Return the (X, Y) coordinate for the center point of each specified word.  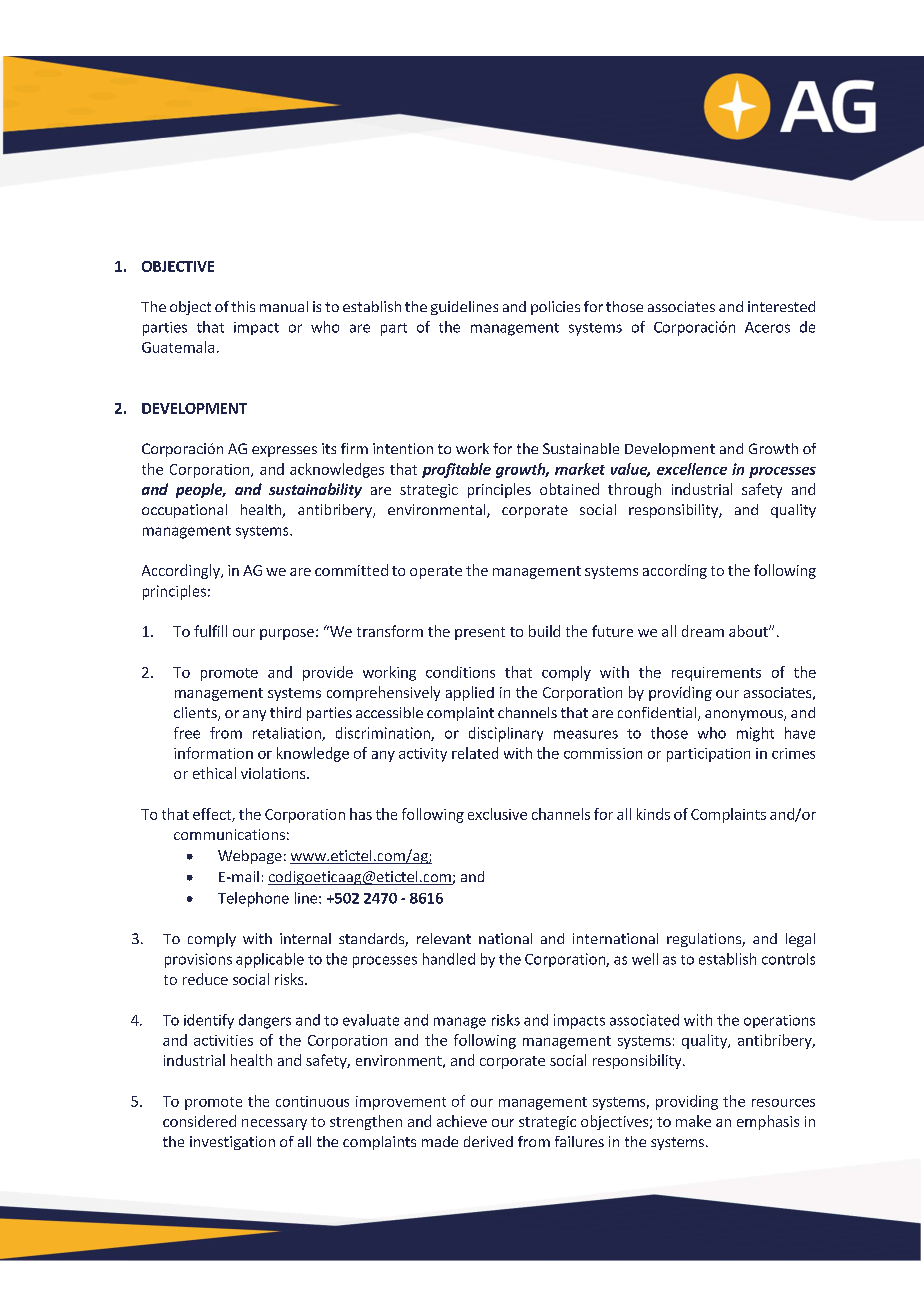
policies (555, 308)
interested (781, 306)
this (243, 306)
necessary (274, 1124)
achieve (462, 1121)
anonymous (745, 715)
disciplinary (506, 734)
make (693, 1121)
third (285, 712)
